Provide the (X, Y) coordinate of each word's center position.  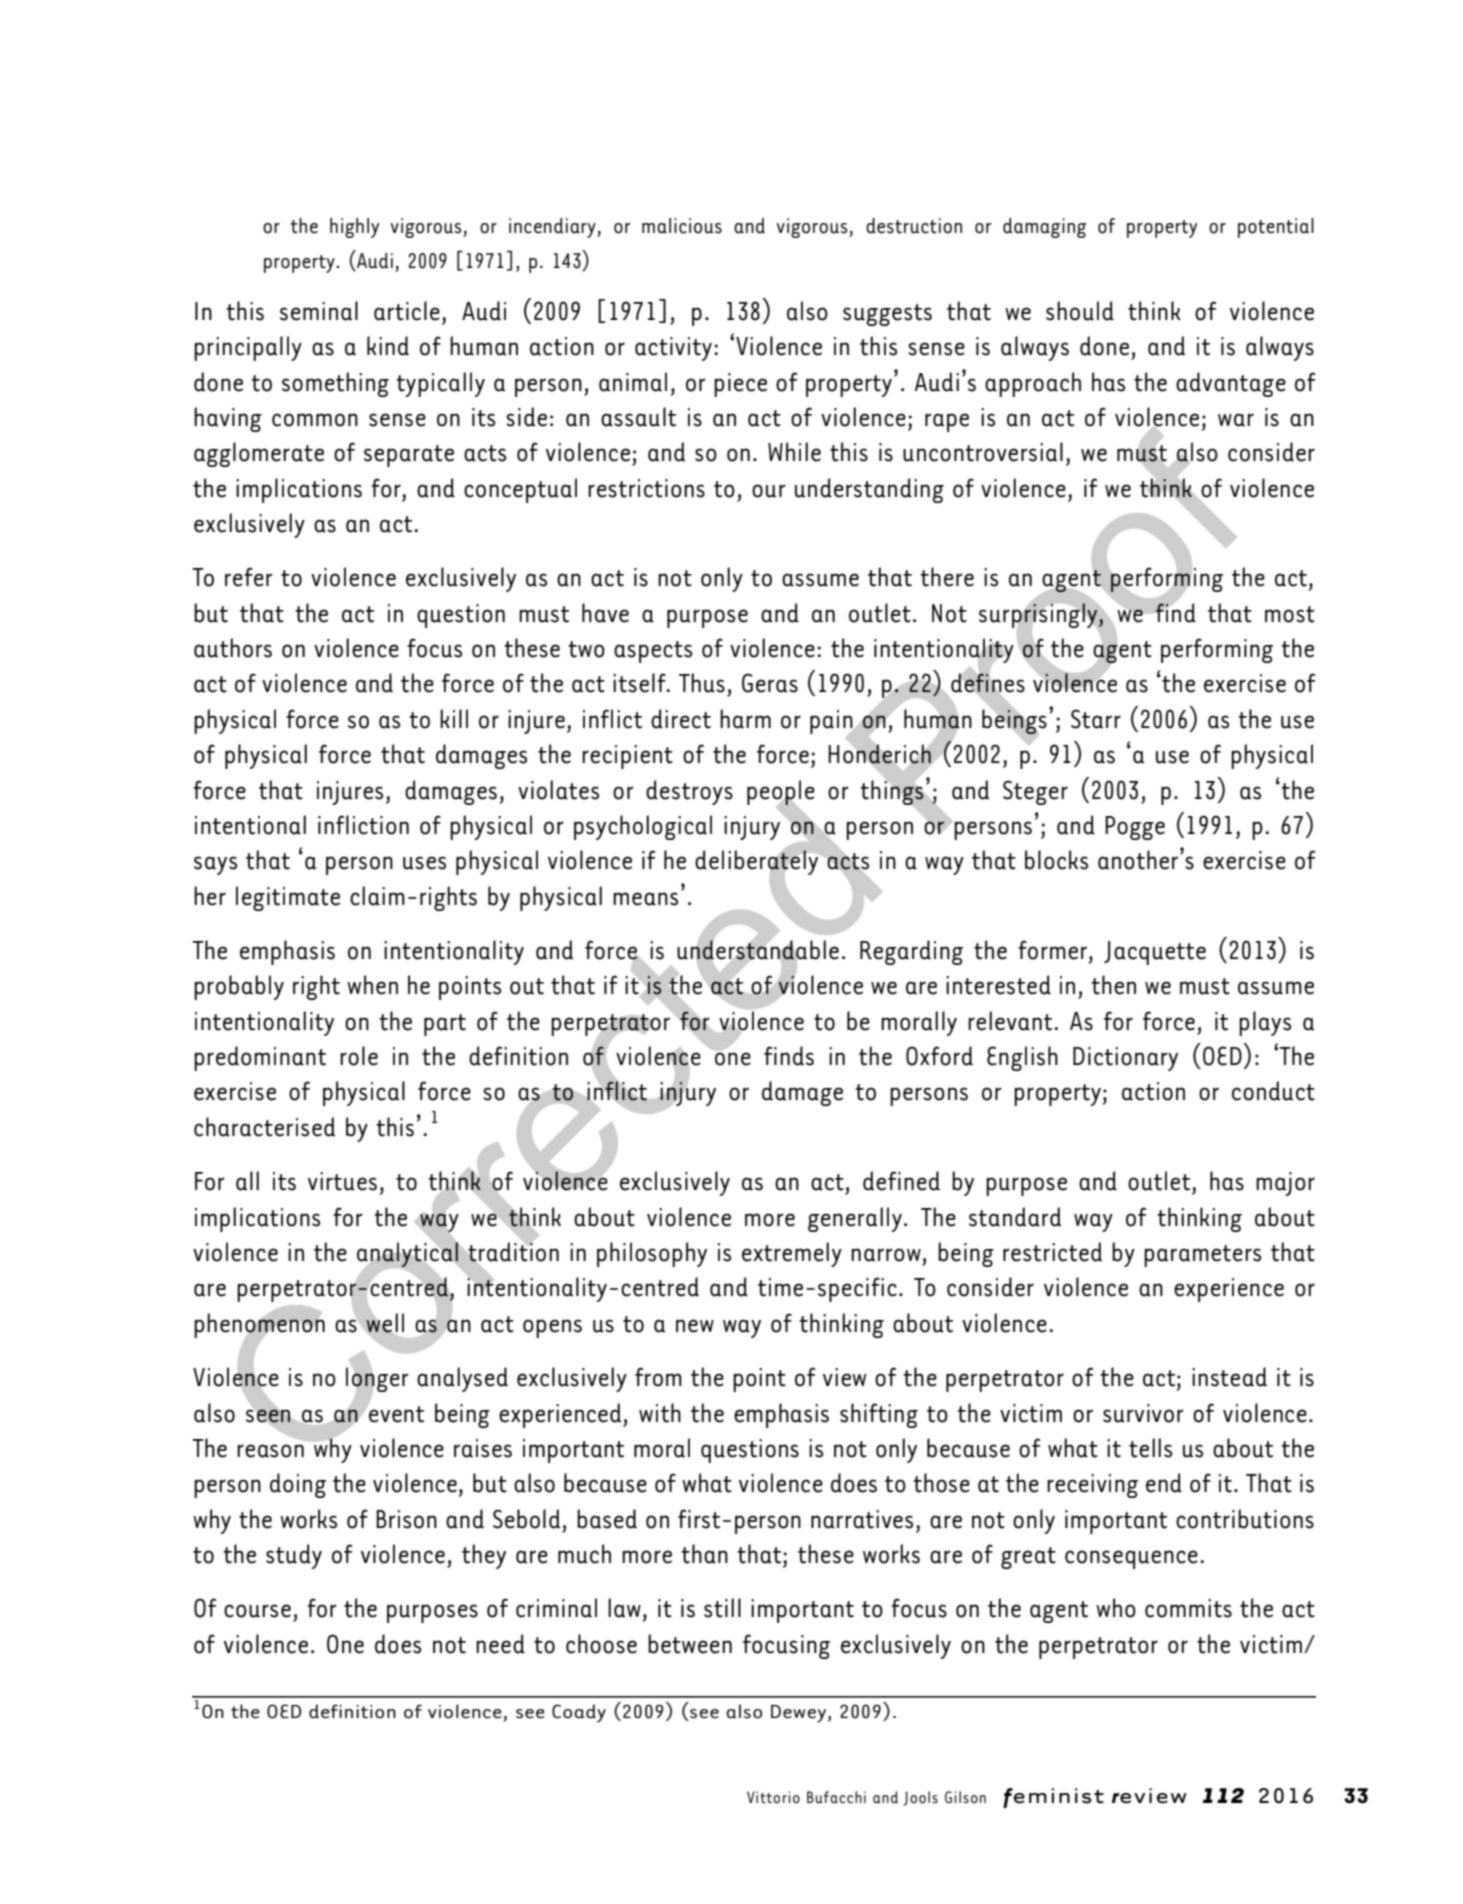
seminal (319, 311)
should (1080, 311)
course (257, 1611)
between (690, 1644)
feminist (1053, 1798)
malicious (682, 226)
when (372, 985)
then (1113, 985)
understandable (758, 950)
